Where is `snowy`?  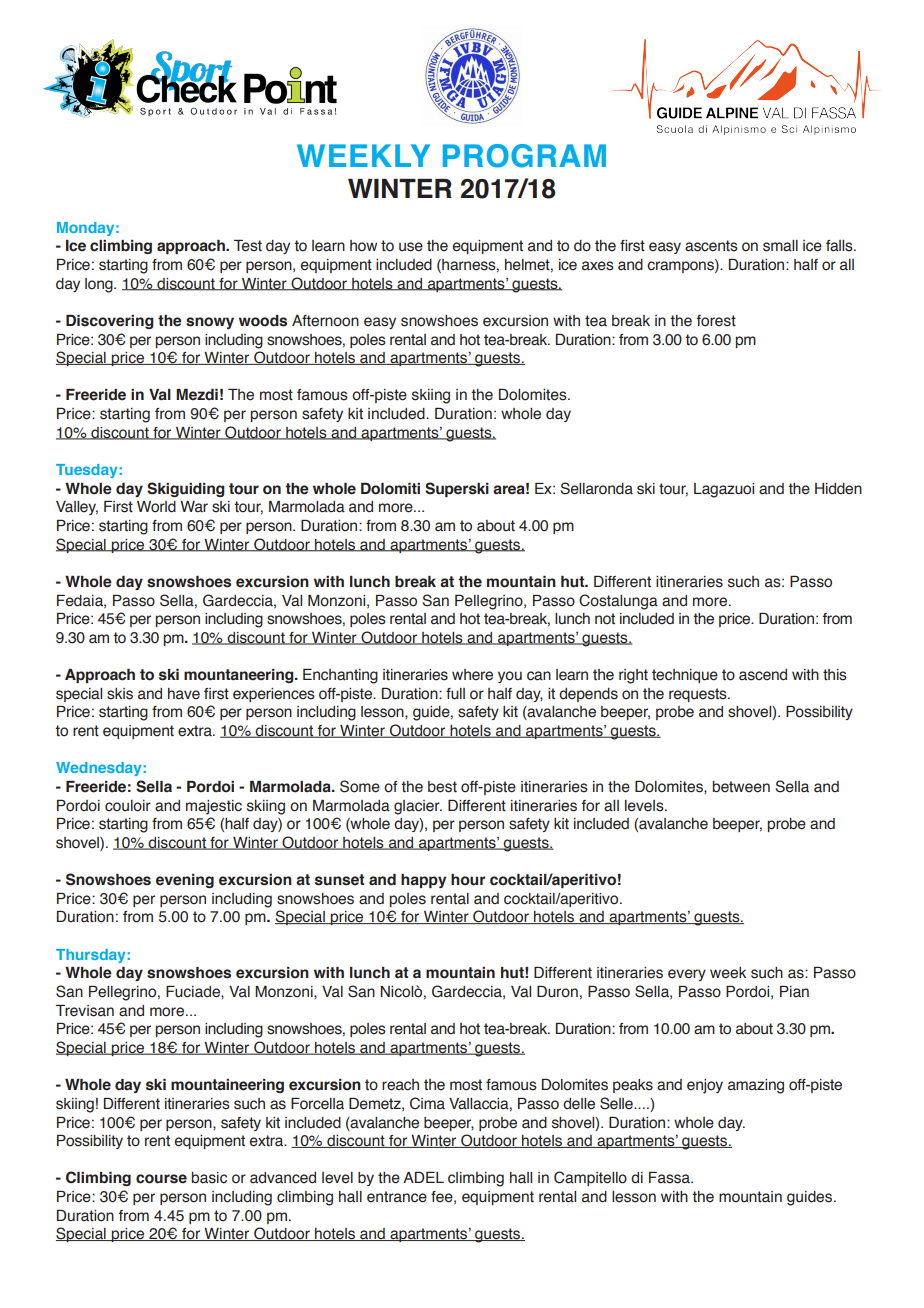 snowy is located at coordinates (210, 323).
